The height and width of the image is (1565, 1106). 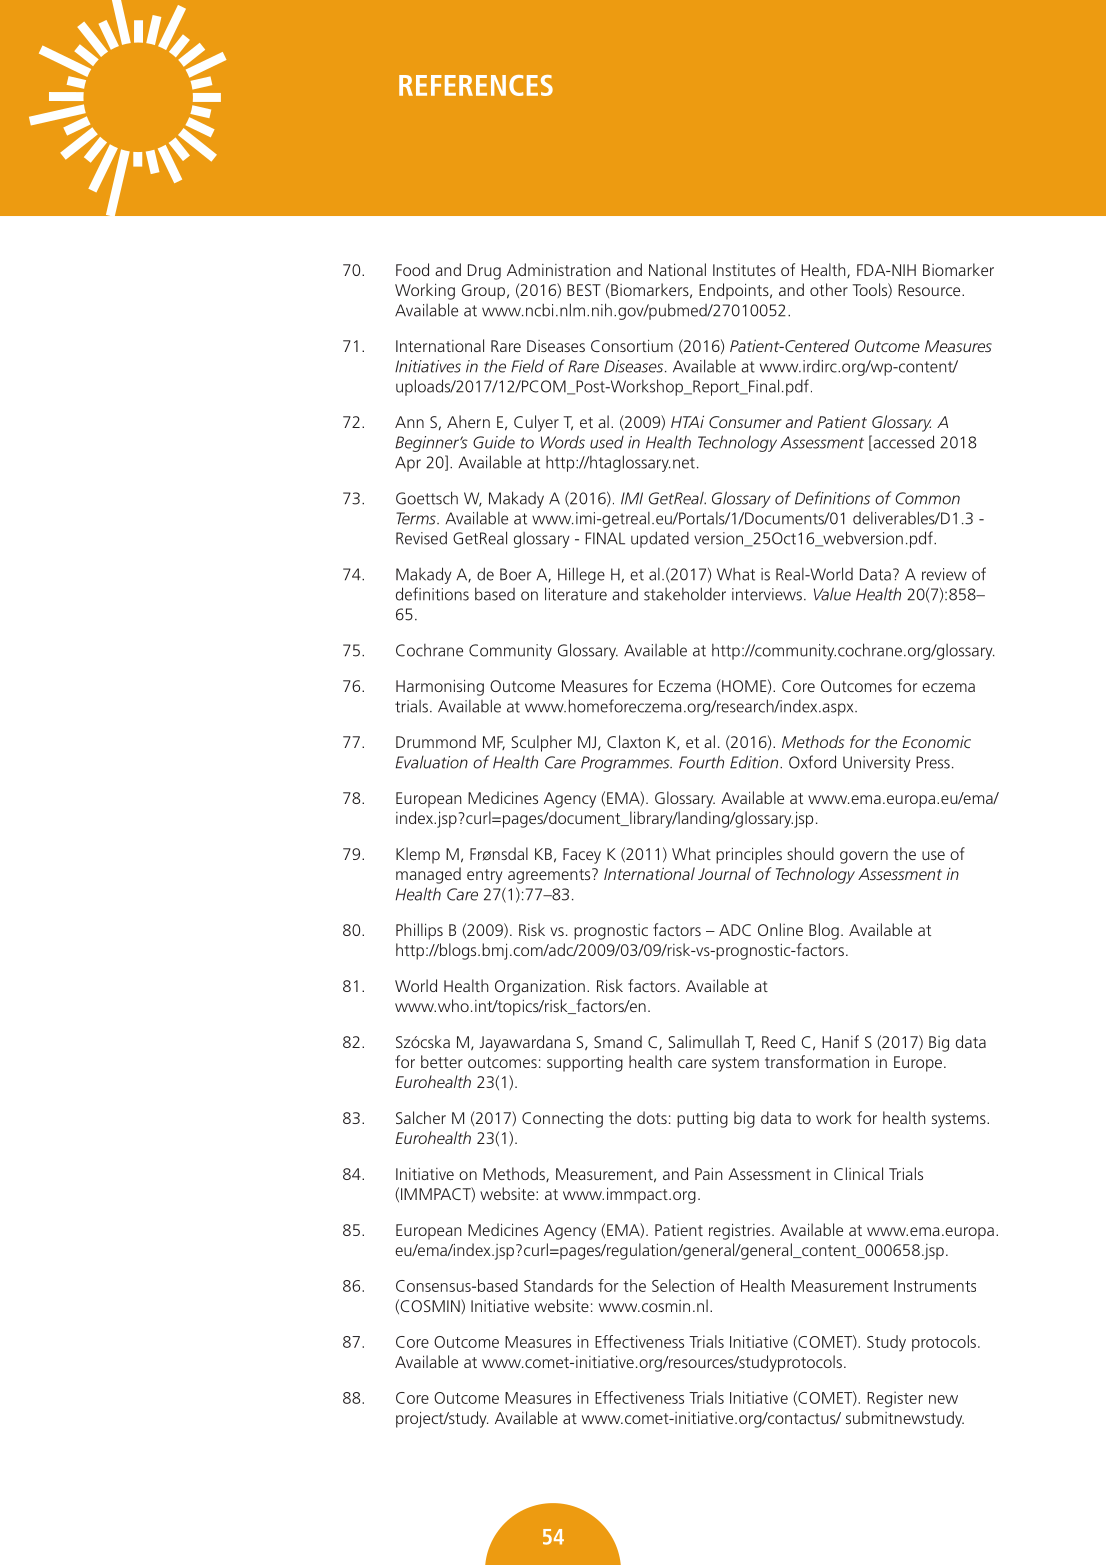 What do you see at coordinates (476, 85) in the image?
I see `REFERENCES` at bounding box center [476, 85].
